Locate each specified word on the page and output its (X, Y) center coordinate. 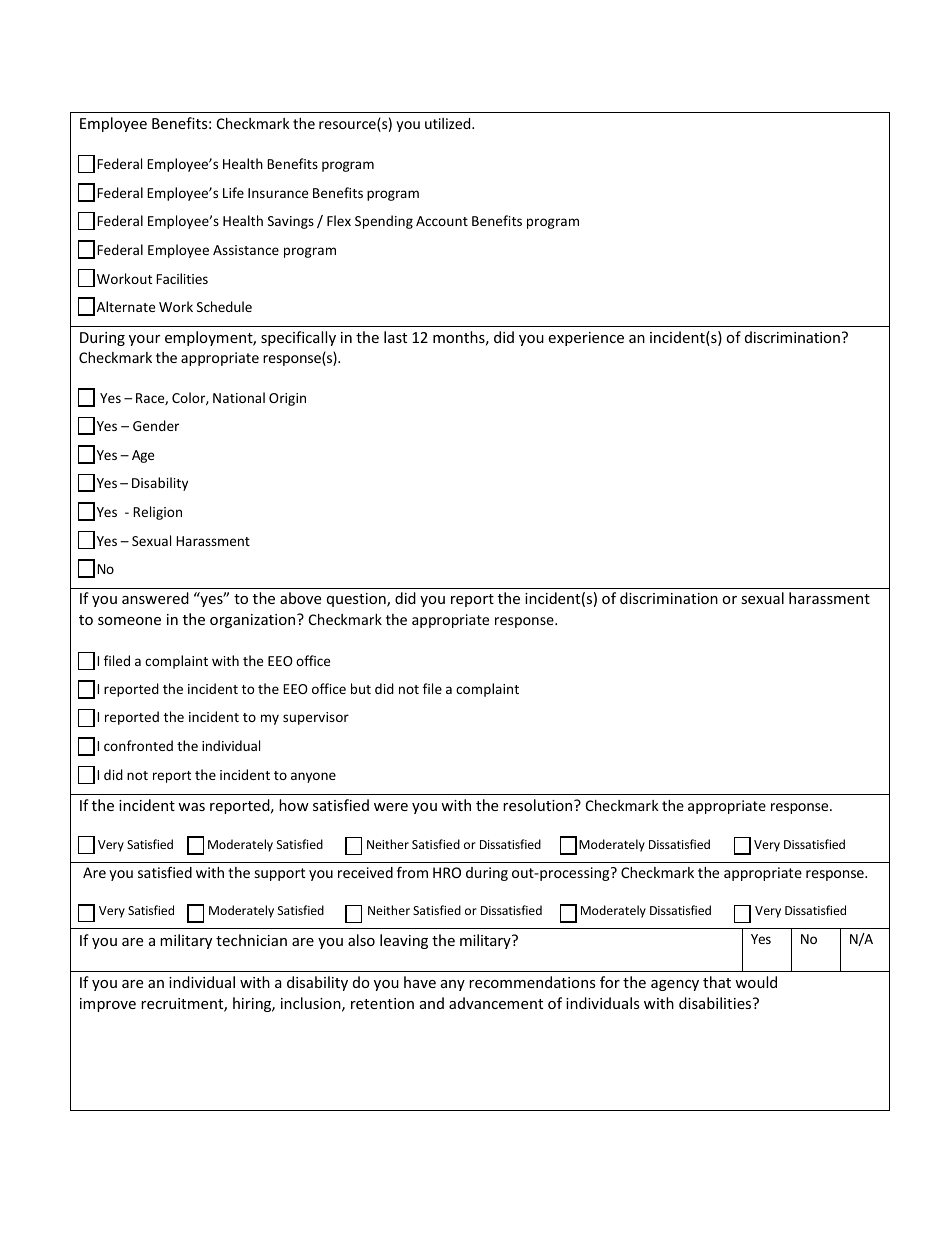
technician (251, 940)
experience (586, 339)
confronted (138, 745)
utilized (449, 123)
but (361, 688)
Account (442, 221)
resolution (539, 805)
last (395, 337)
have (420, 982)
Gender (156, 425)
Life (233, 192)
